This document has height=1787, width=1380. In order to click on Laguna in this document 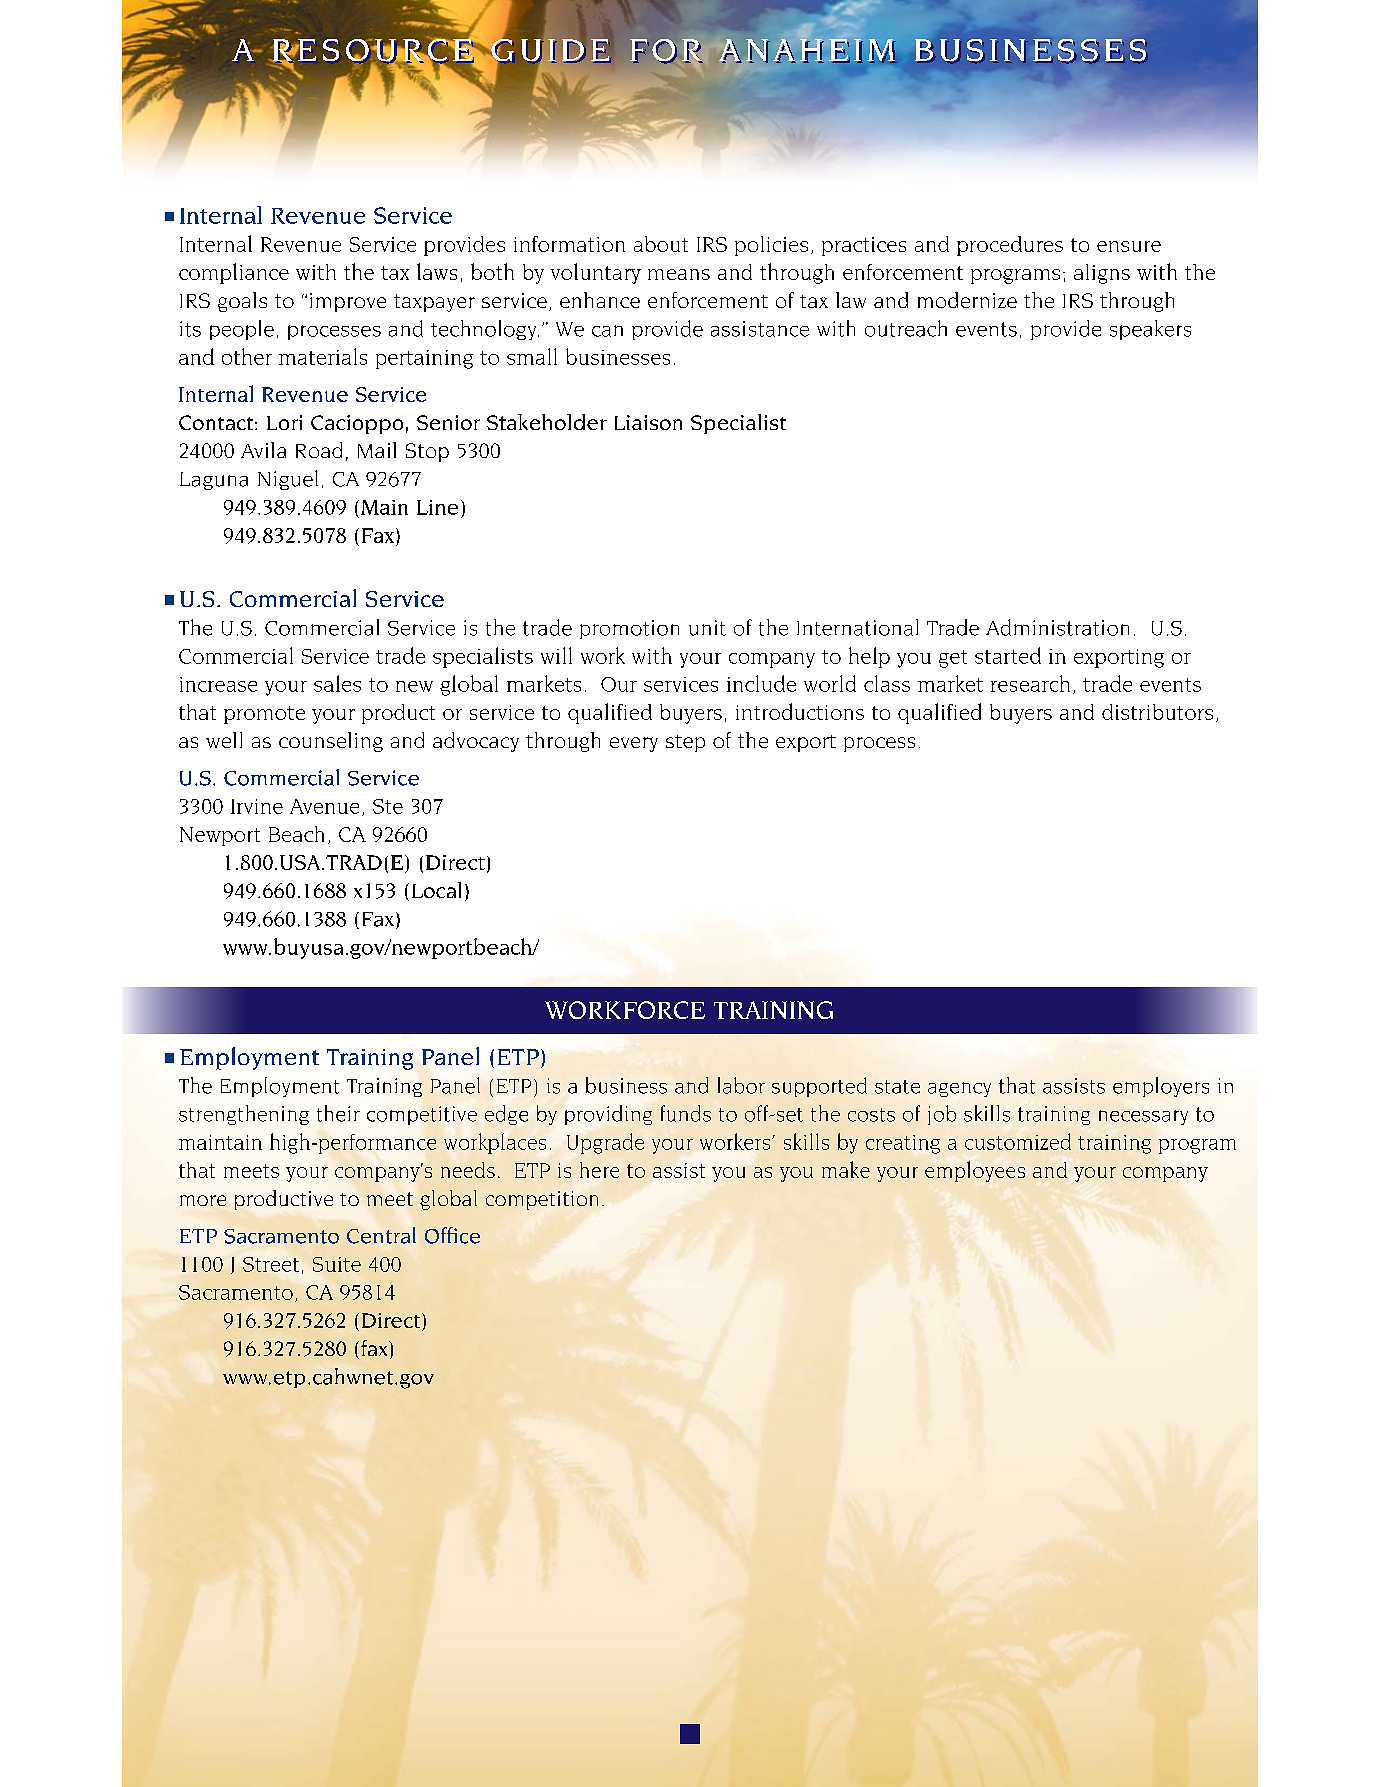, I will do `click(214, 481)`.
